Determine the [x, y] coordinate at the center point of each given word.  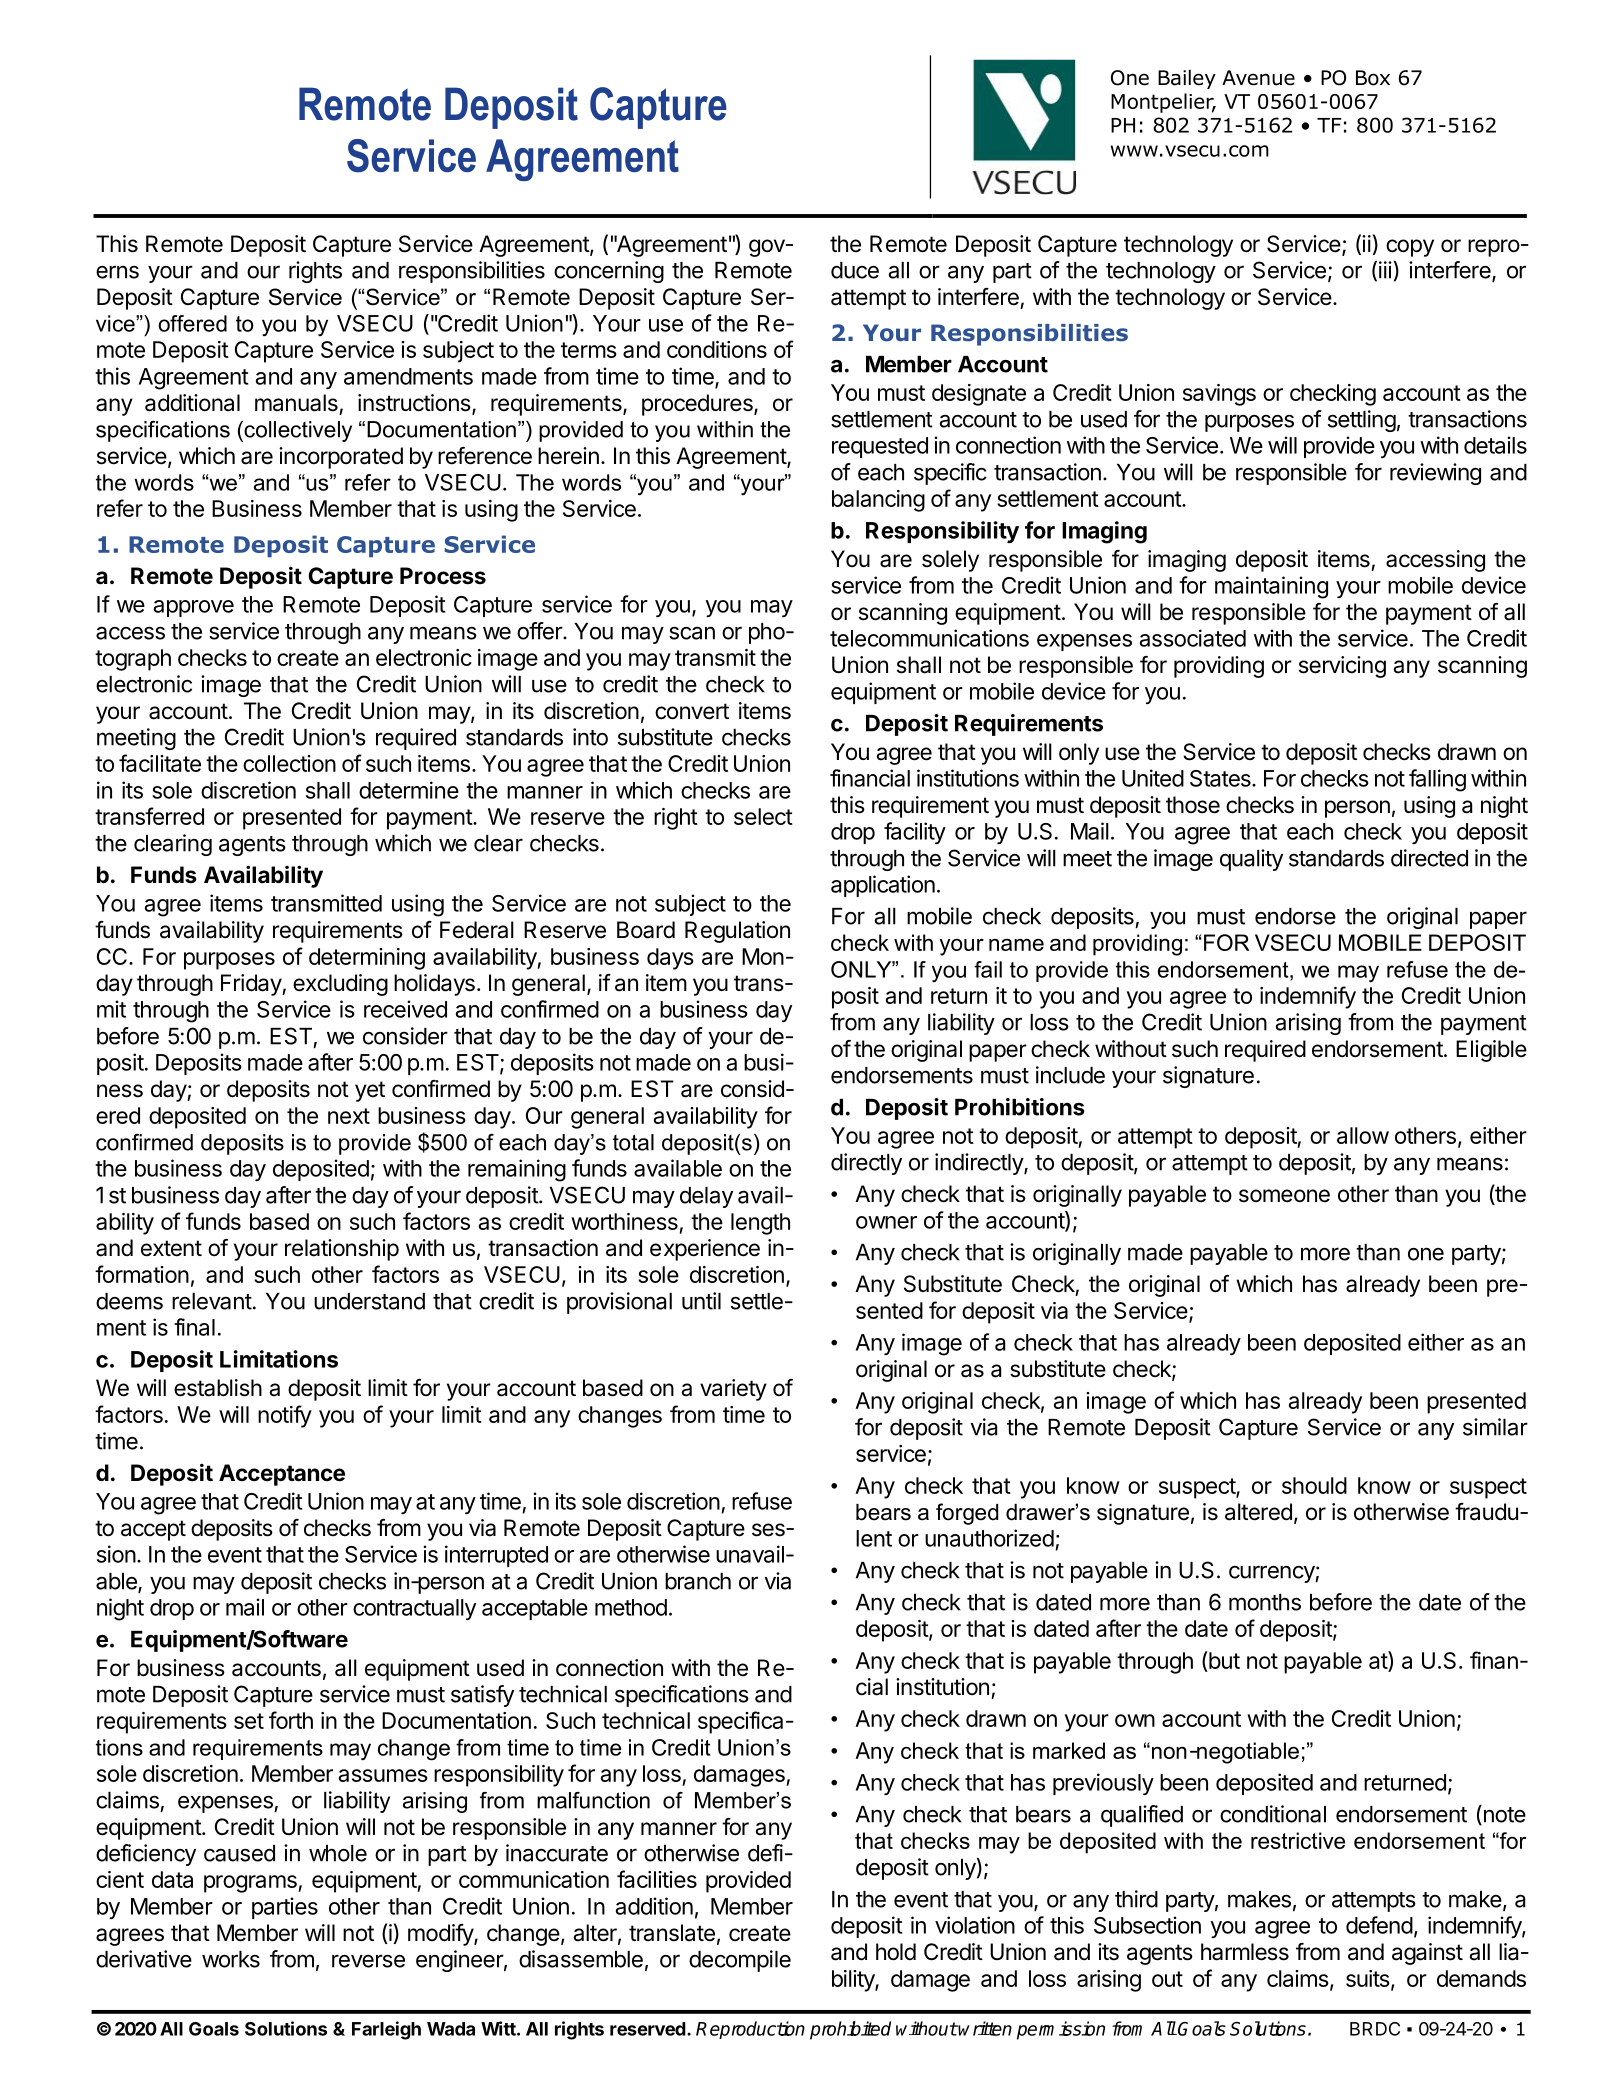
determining [367, 959]
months [1265, 1602]
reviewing [1435, 474]
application [883, 886]
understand [369, 1301]
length [760, 1224]
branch [698, 1581]
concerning [609, 272]
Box [1373, 78]
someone [1284, 1196]
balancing [878, 501]
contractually [414, 1609]
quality [1251, 860]
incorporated [341, 458]
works [231, 1959]
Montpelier [1163, 103]
